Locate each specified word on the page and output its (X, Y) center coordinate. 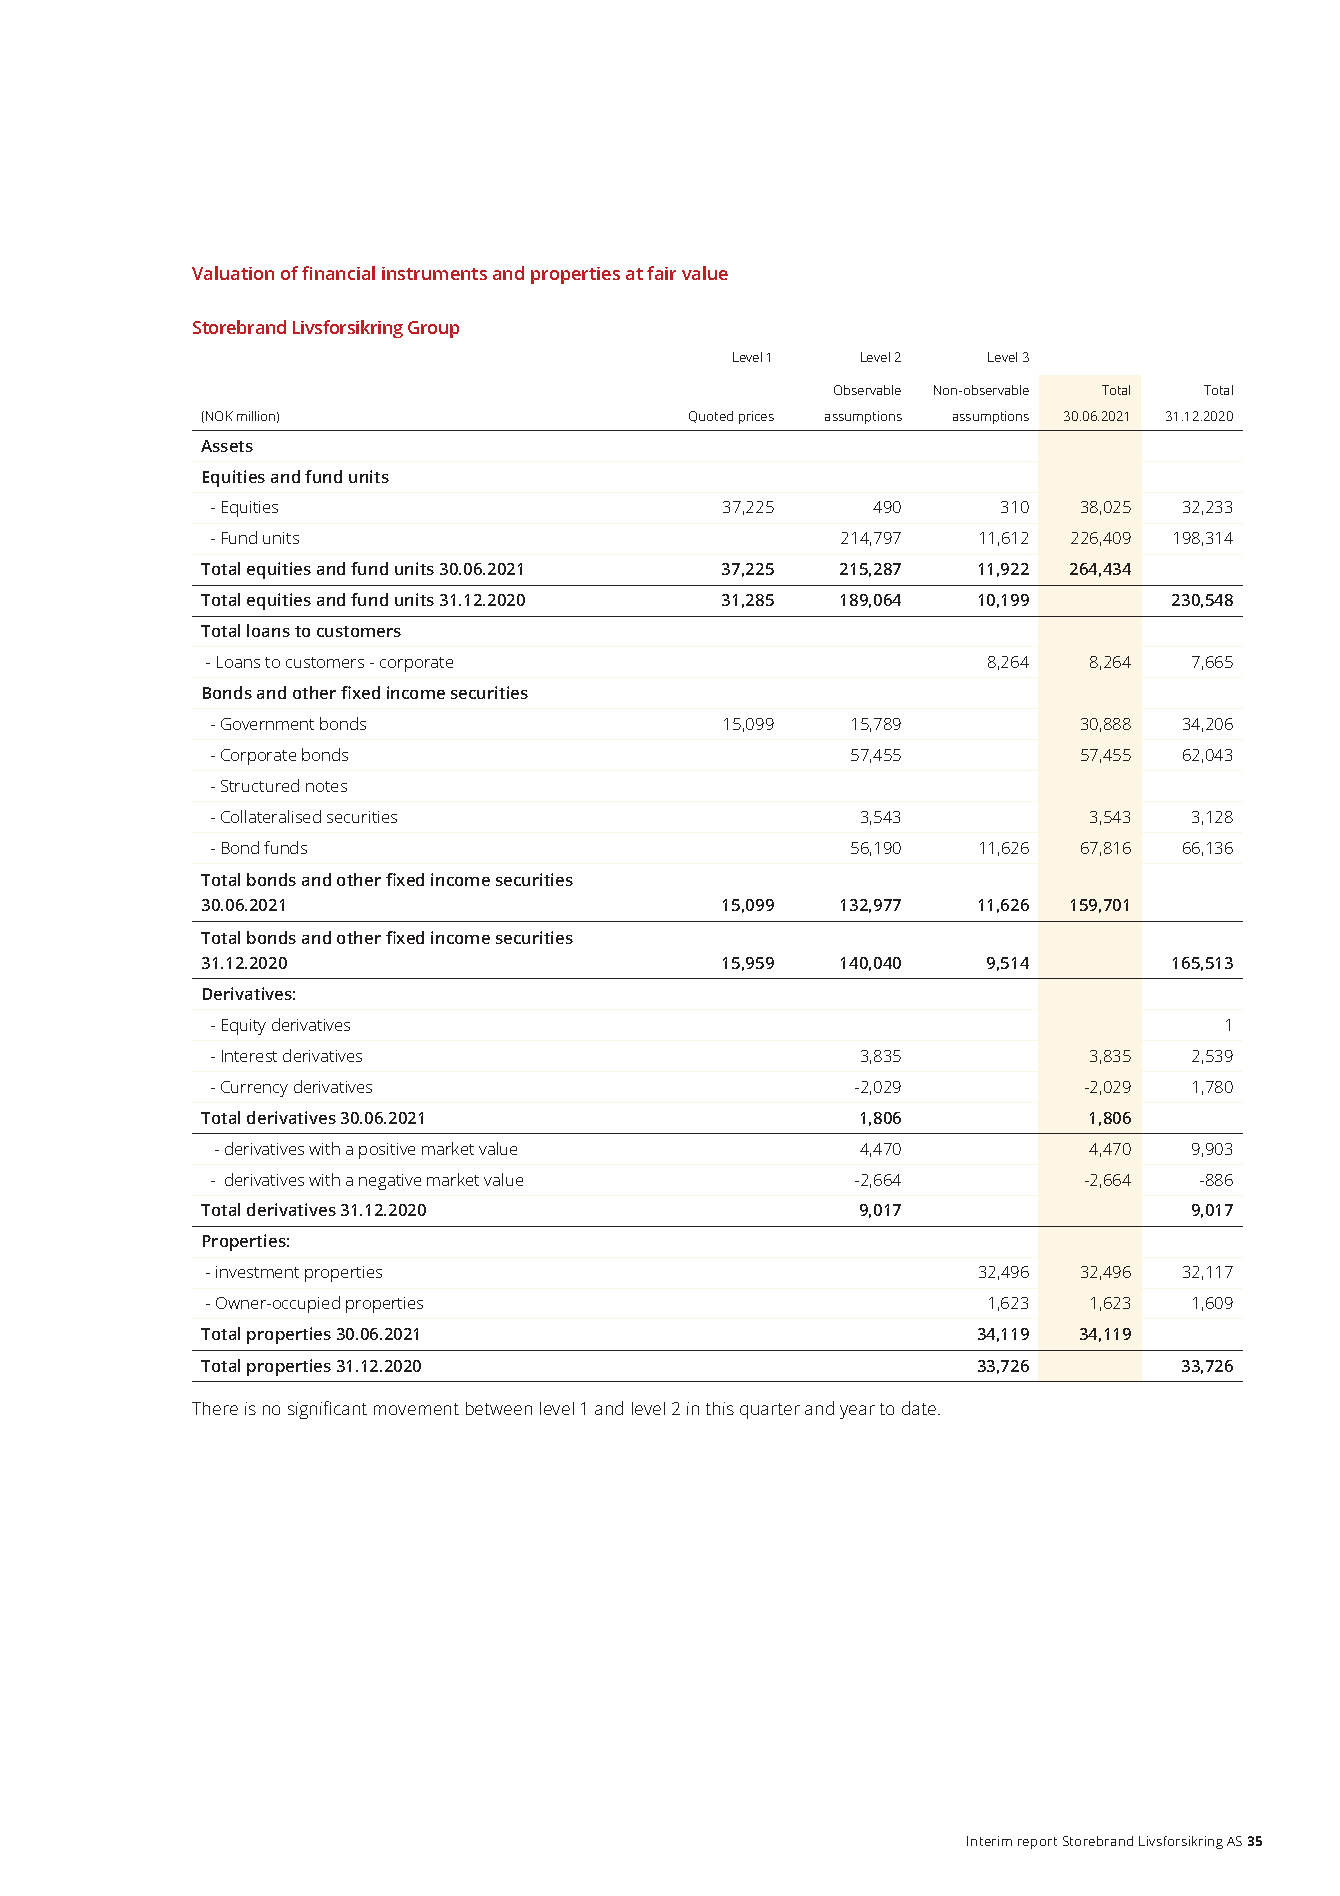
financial (338, 273)
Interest (249, 1056)
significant (327, 1410)
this (720, 1408)
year (857, 1412)
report (1037, 1843)
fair (661, 273)
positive (387, 1151)
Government (267, 724)
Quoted (711, 417)
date (920, 1408)
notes (326, 786)
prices (756, 417)
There (215, 1408)
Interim (989, 1841)
